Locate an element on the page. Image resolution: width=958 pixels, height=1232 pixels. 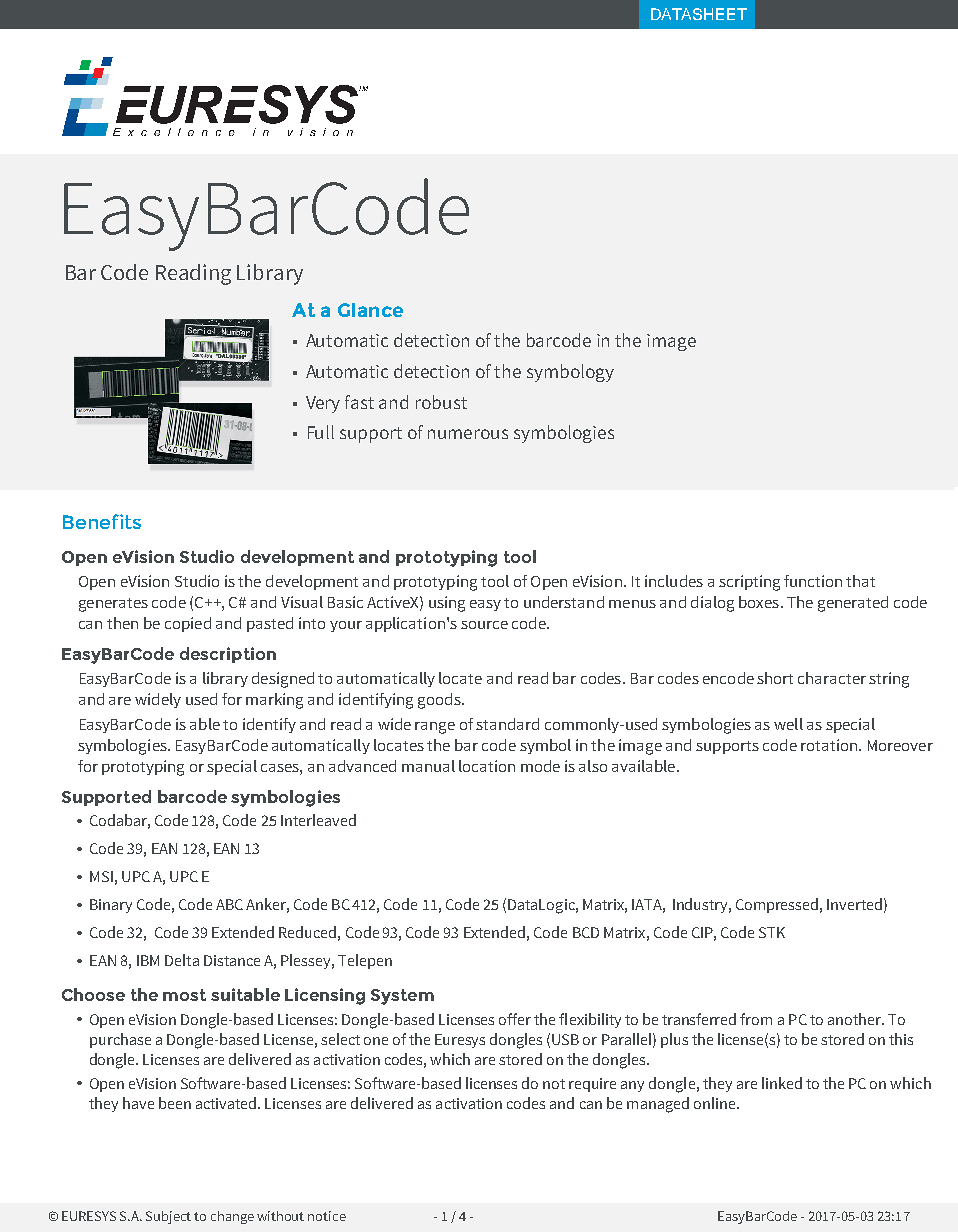
marking is located at coordinates (274, 701).
